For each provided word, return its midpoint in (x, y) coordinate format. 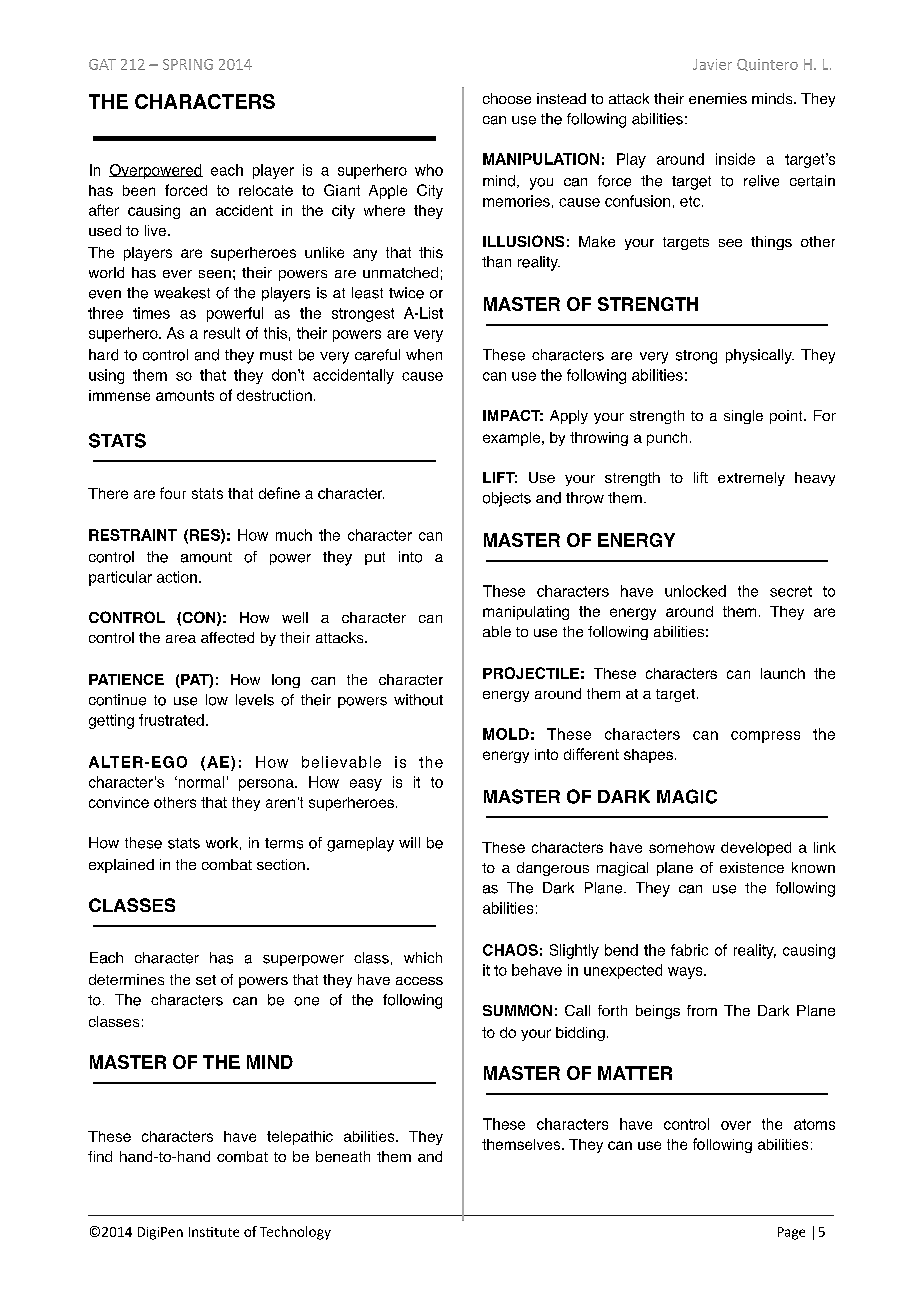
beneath (343, 1156)
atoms (814, 1124)
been (139, 190)
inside (735, 159)
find (100, 1156)
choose (507, 98)
